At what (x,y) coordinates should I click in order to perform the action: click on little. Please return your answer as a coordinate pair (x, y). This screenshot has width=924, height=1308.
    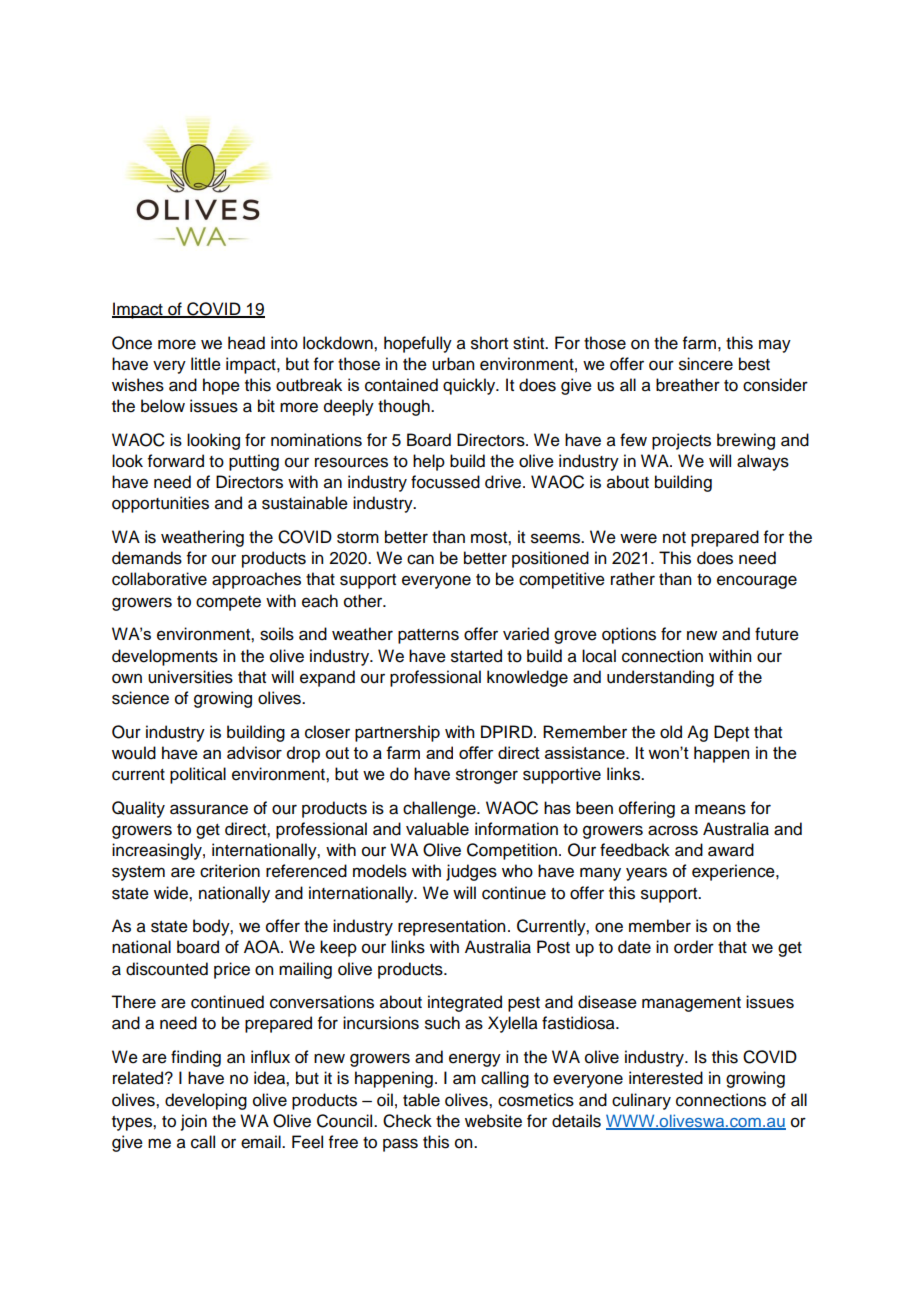
    Looking at the image, I should click on (206, 364).
